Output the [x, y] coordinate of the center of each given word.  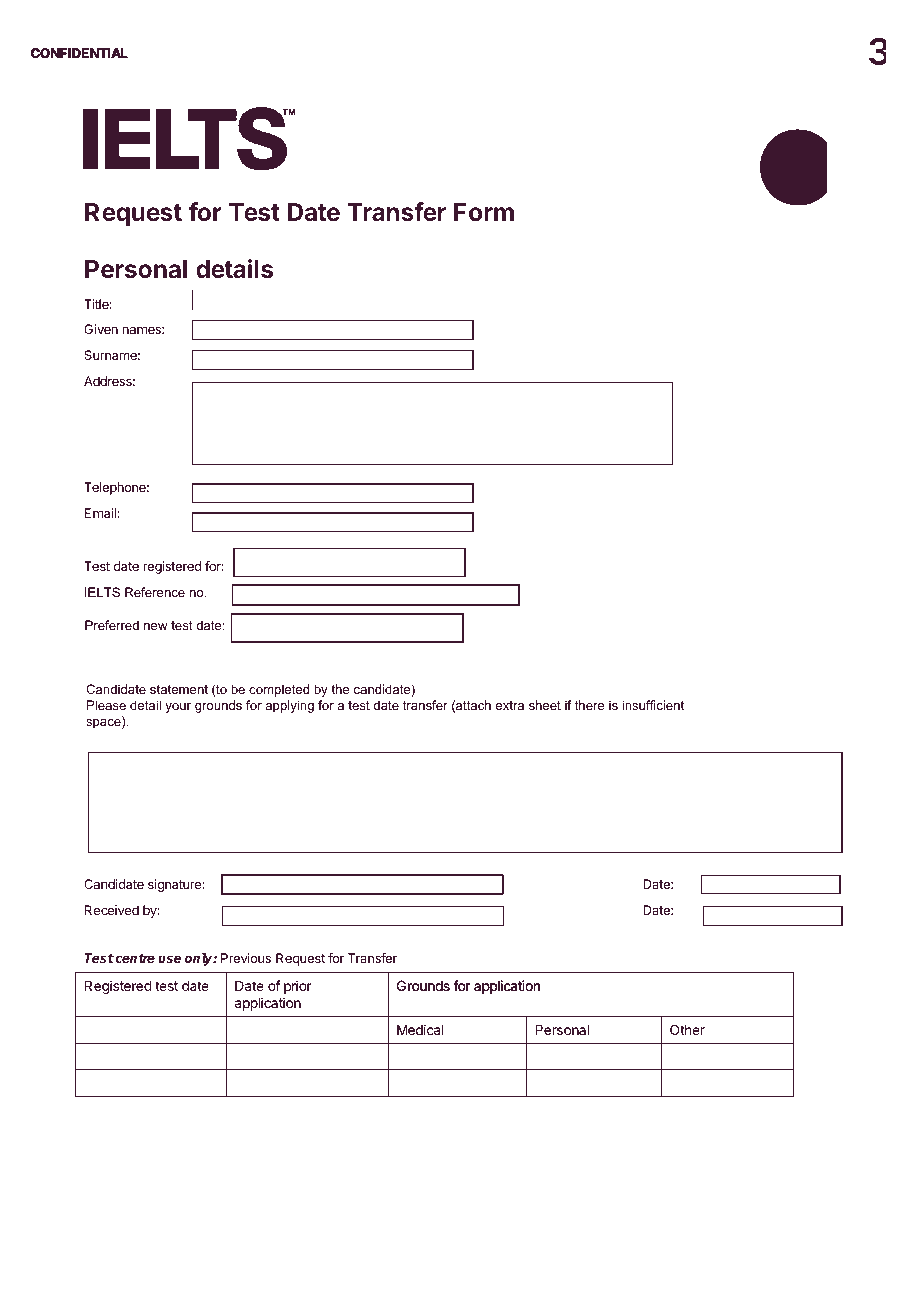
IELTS [102, 592]
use [169, 959]
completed [279, 690]
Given [101, 329]
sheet [545, 705]
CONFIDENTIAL [79, 53]
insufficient [653, 705]
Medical [420, 1029]
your [178, 708]
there [590, 705]
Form [484, 212]
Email [100, 513]
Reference [155, 592]
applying [289, 706]
